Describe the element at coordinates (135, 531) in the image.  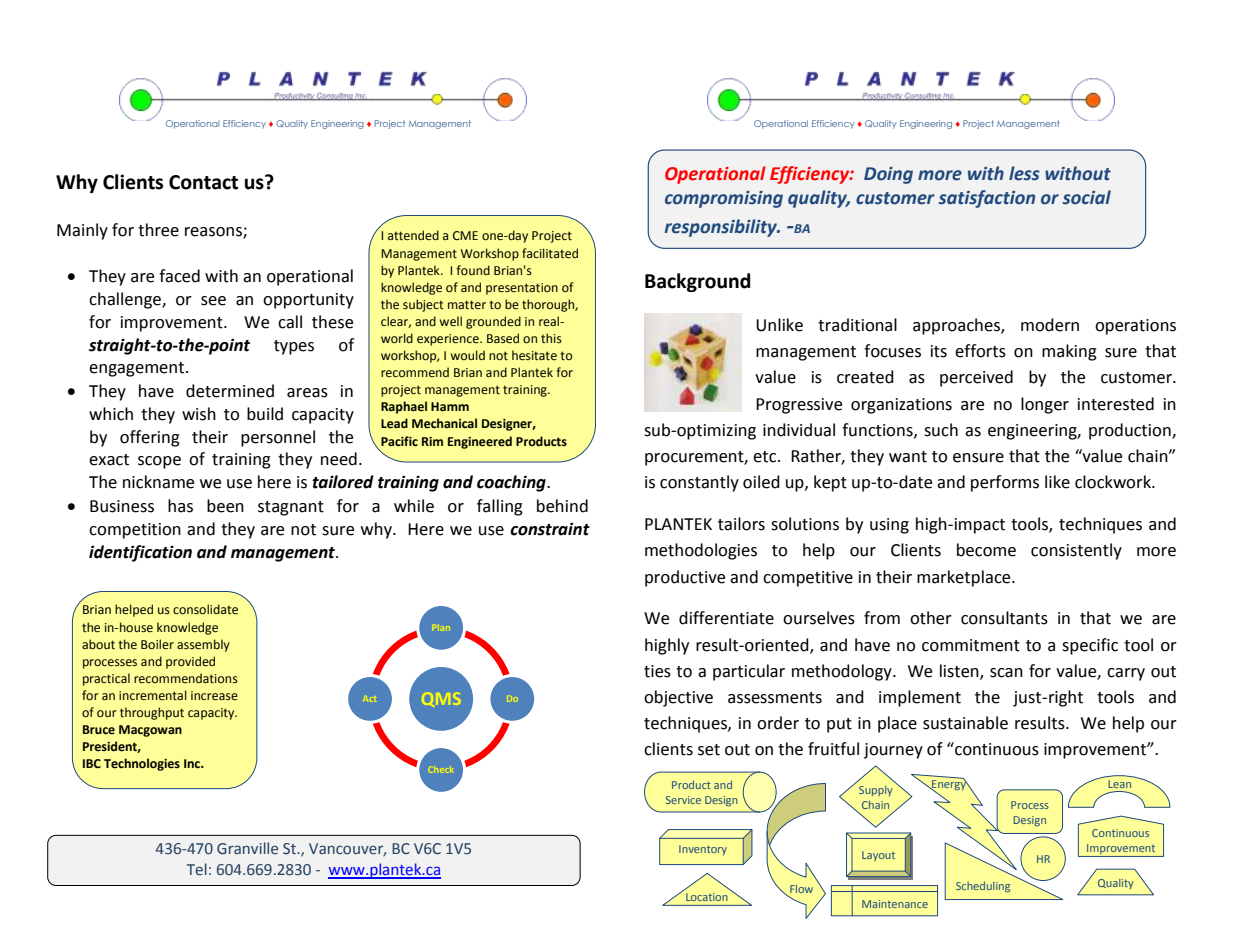
I see `competition` at that location.
